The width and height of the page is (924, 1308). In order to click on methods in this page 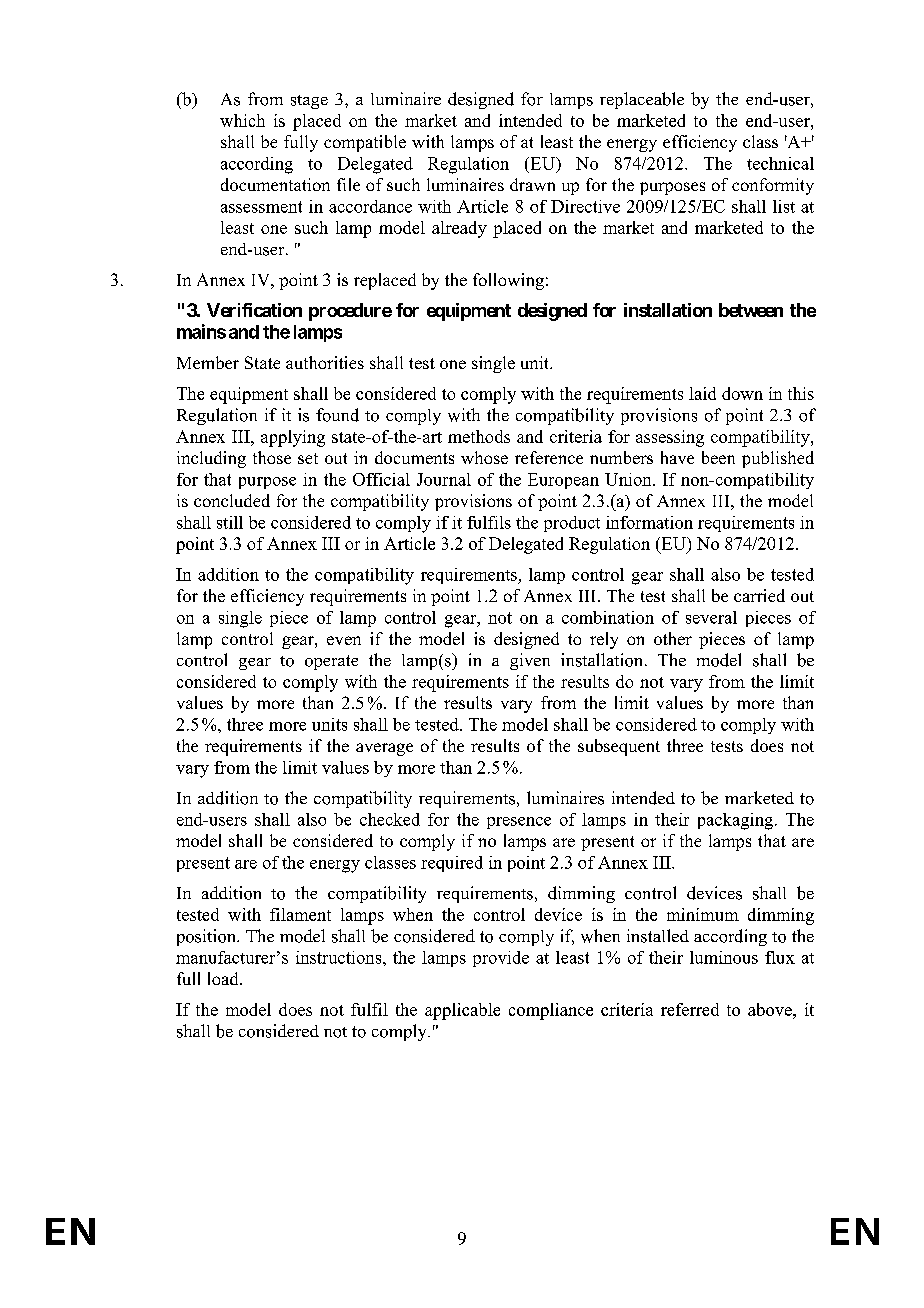, I will do `click(479, 436)`.
